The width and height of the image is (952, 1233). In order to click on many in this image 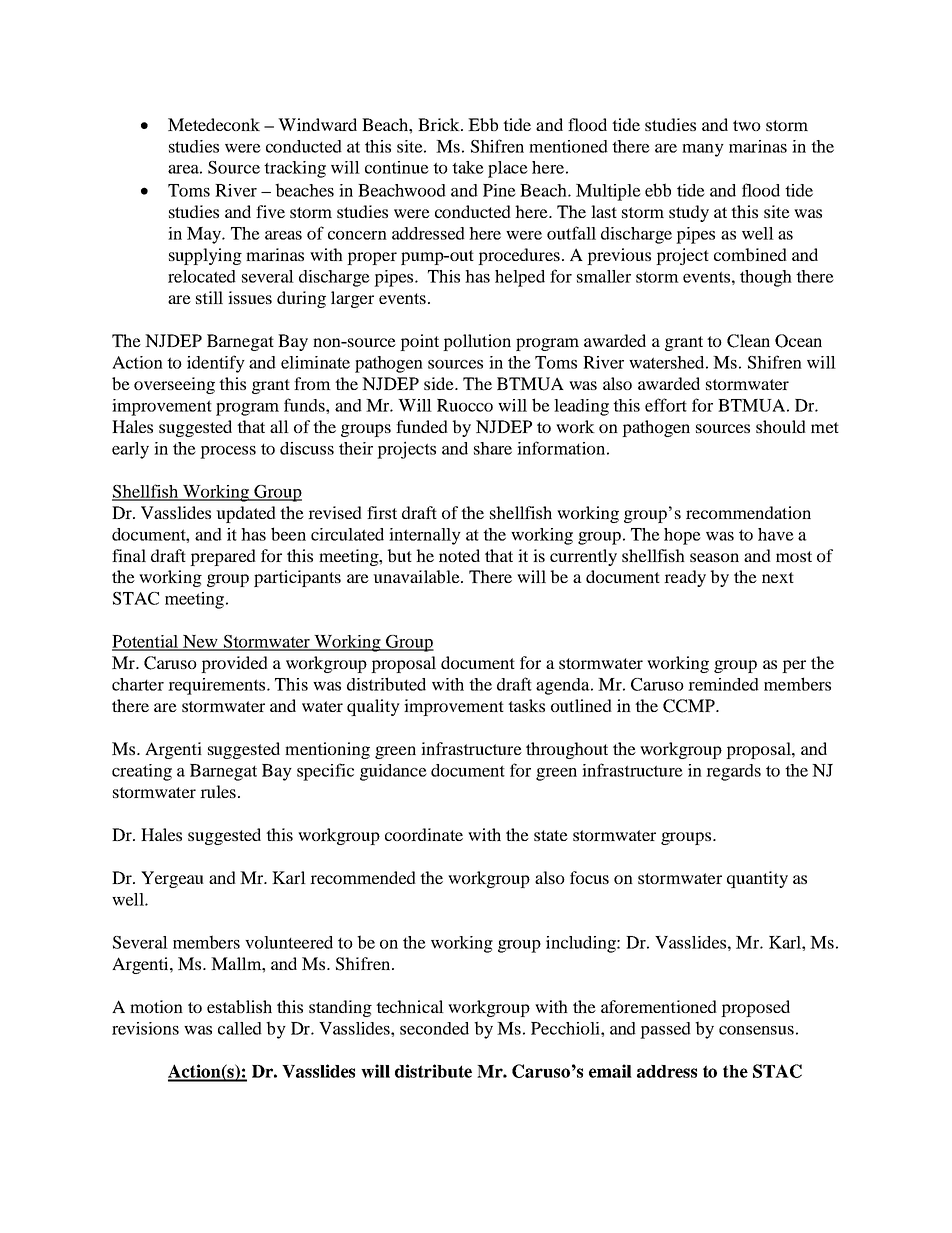, I will do `click(703, 150)`.
